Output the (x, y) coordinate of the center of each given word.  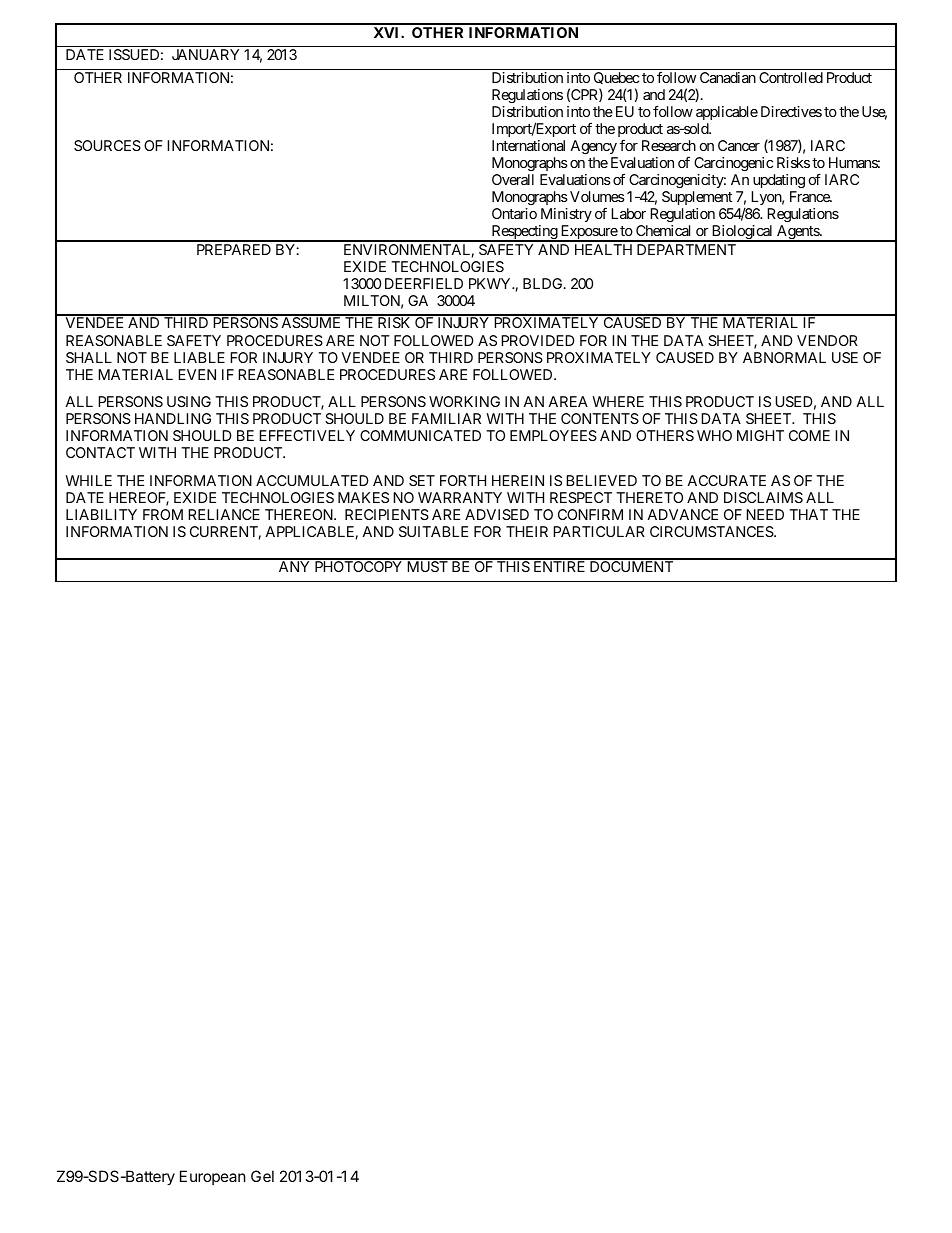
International (528, 145)
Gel (262, 1176)
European (213, 1177)
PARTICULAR (599, 531)
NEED (765, 514)
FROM (163, 514)
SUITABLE (433, 531)
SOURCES (107, 145)
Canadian (728, 77)
